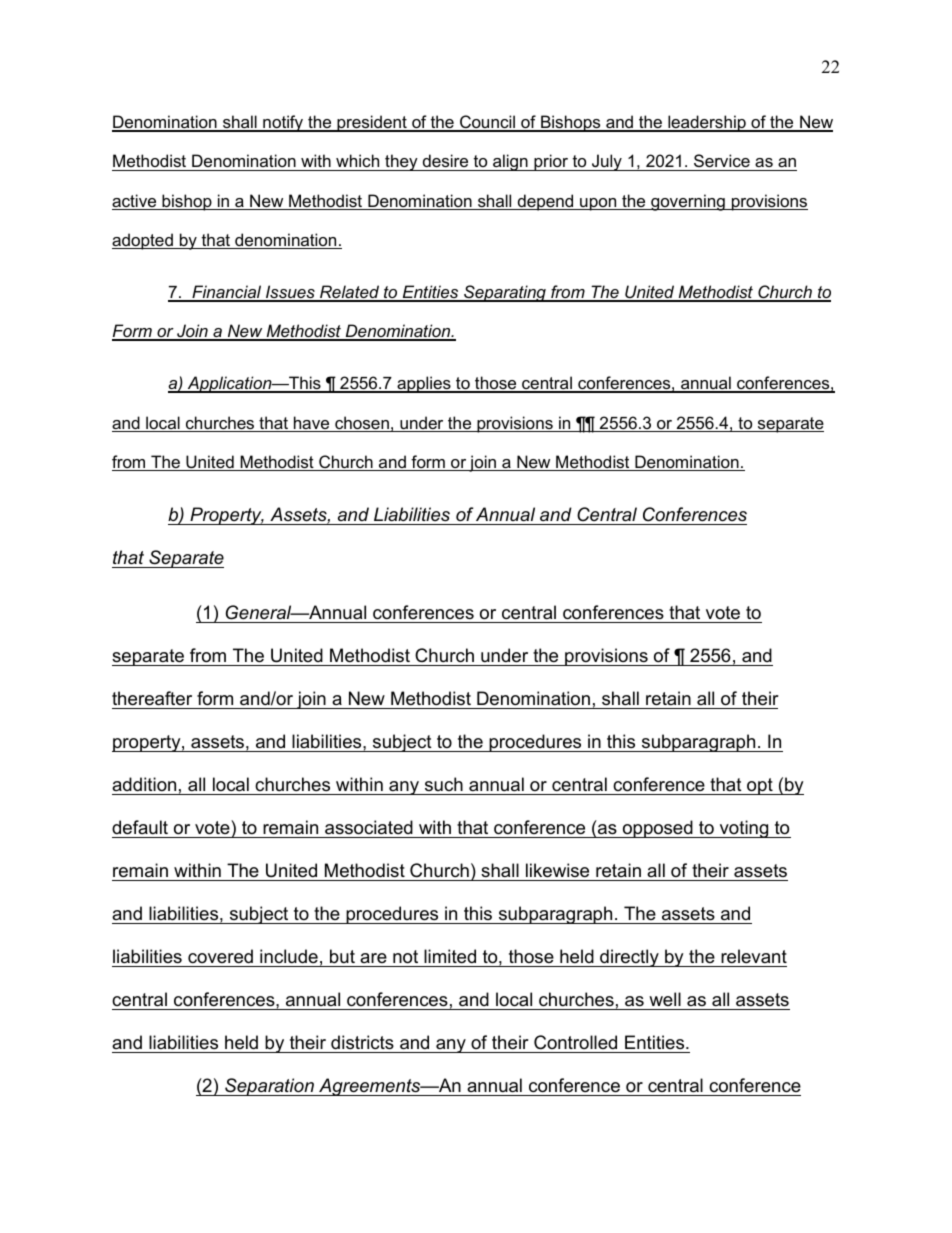 This screenshot has width=952, height=1233. Describe the element at coordinates (283, 123) in the screenshot. I see `notify` at that location.
